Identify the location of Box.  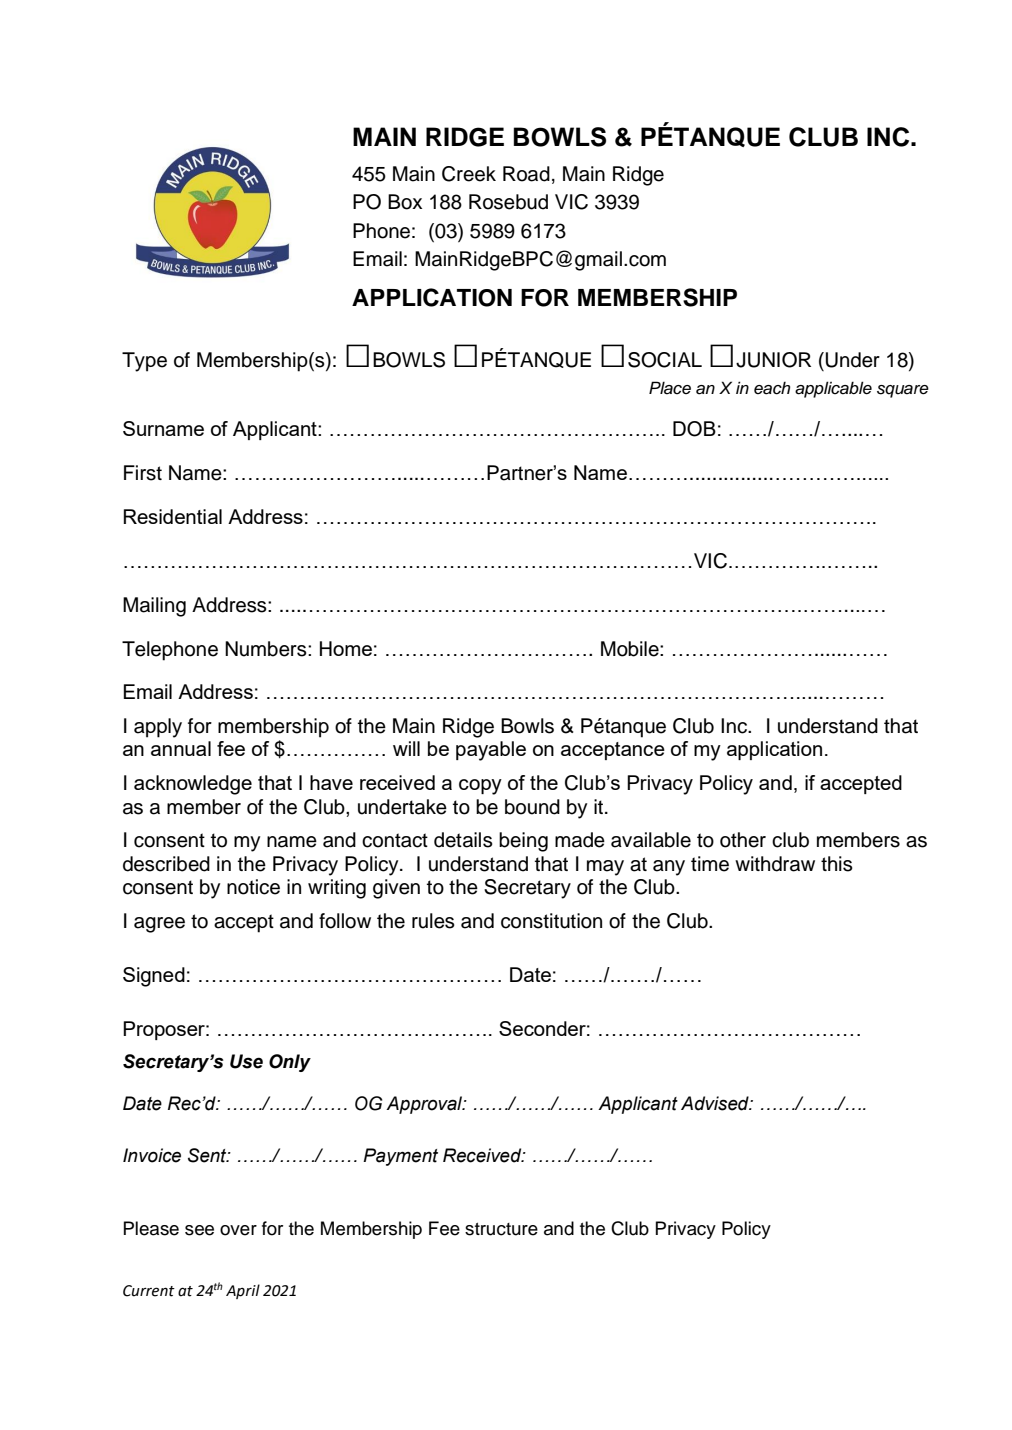
(405, 202).
